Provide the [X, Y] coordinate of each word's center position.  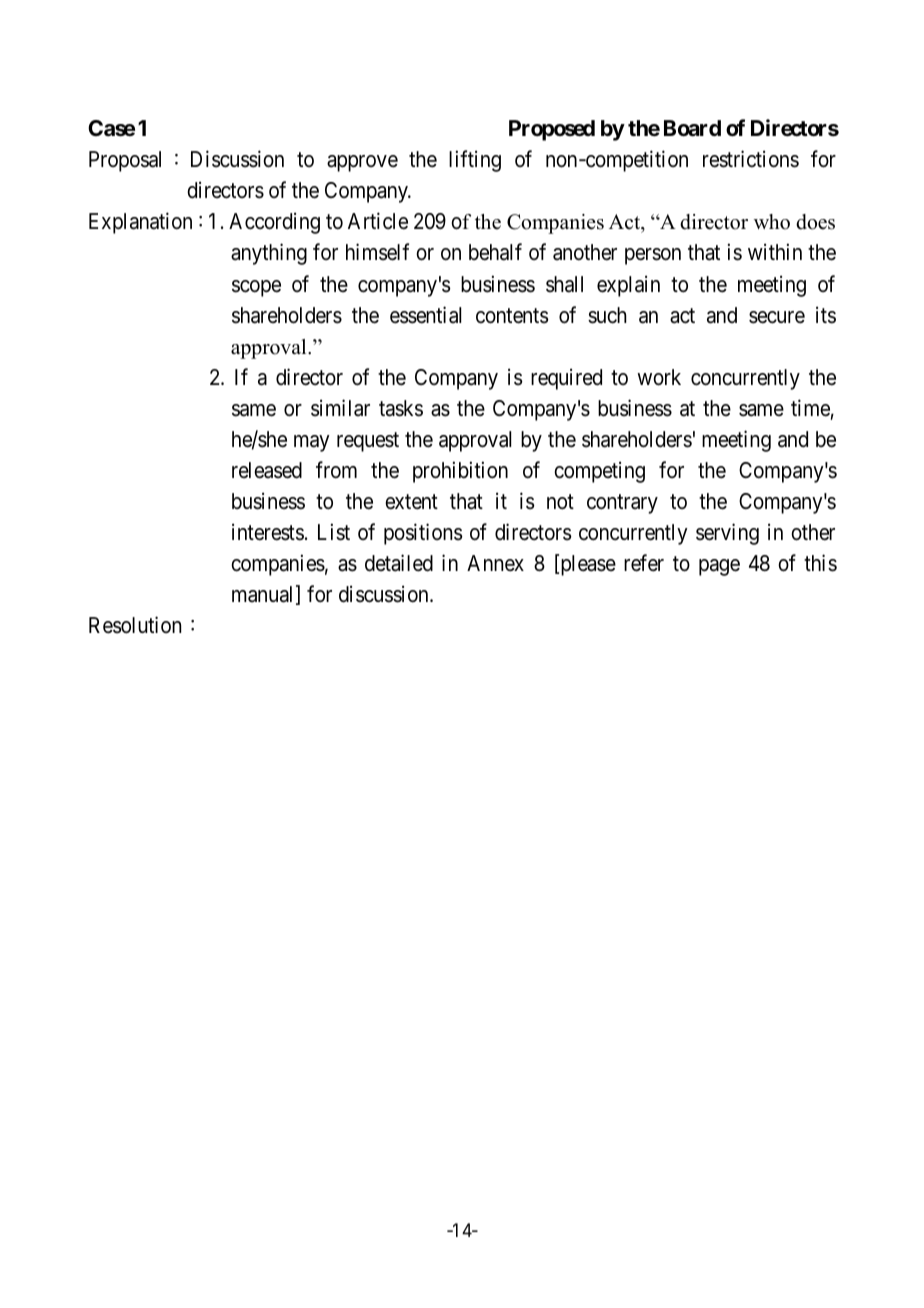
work [659, 377]
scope [256, 288]
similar [340, 408]
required [566, 379]
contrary [622, 504]
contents [512, 316]
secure [777, 317]
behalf [495, 252]
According [274, 223]
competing [599, 472]
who [772, 222]
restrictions [751, 159]
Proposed [552, 130]
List [334, 532]
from [336, 470]
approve [362, 163]
